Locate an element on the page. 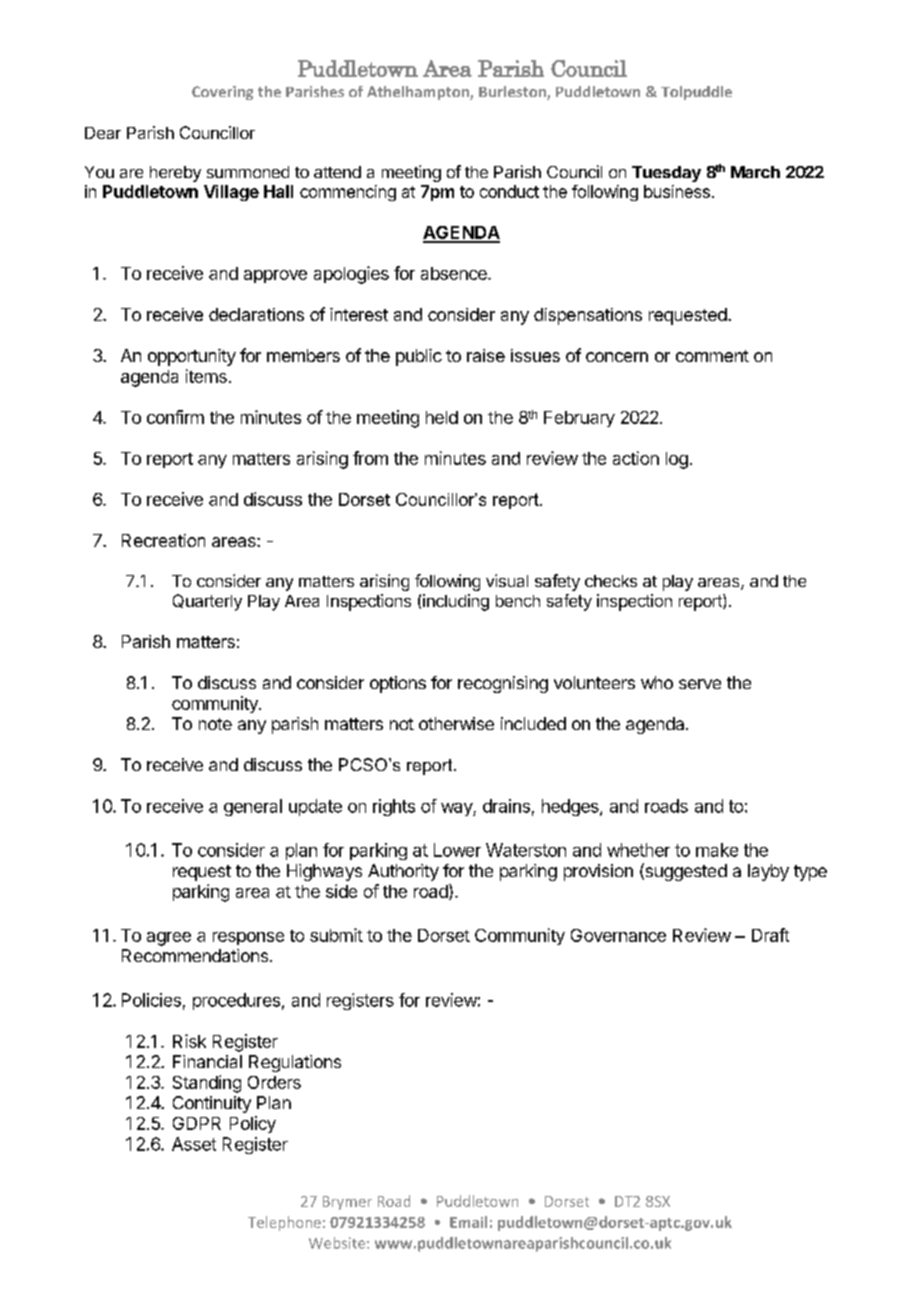 This image has height=1308, width=924. Draft is located at coordinates (770, 935).
